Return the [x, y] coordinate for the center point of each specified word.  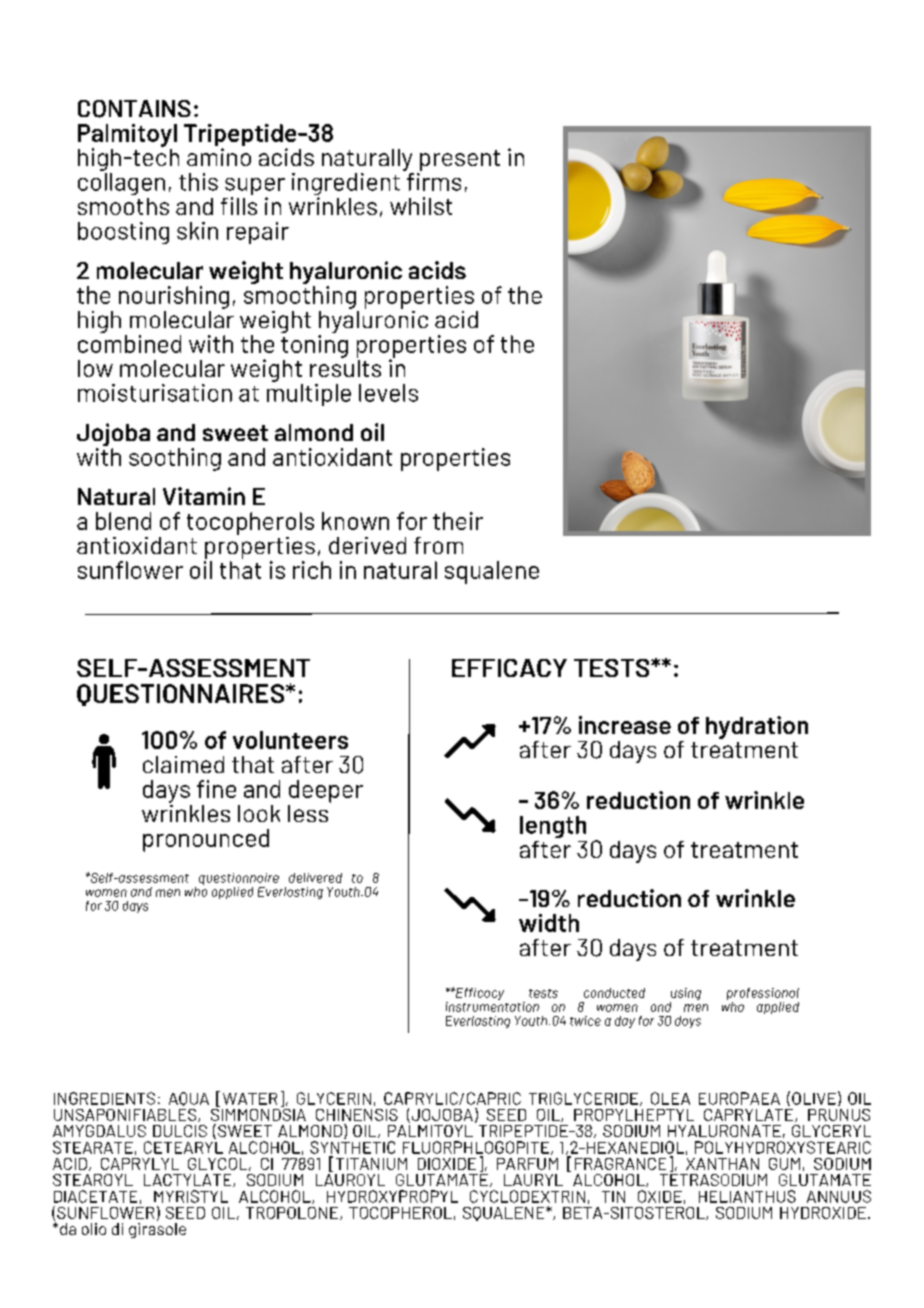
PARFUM [527, 1164]
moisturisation [155, 393]
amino [219, 157]
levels [388, 393]
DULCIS [180, 1131]
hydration [757, 727]
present [460, 160]
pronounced [206, 840]
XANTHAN [722, 1164]
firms [432, 180]
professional [763, 995]
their [458, 521]
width [549, 923]
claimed [183, 764]
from [438, 545]
